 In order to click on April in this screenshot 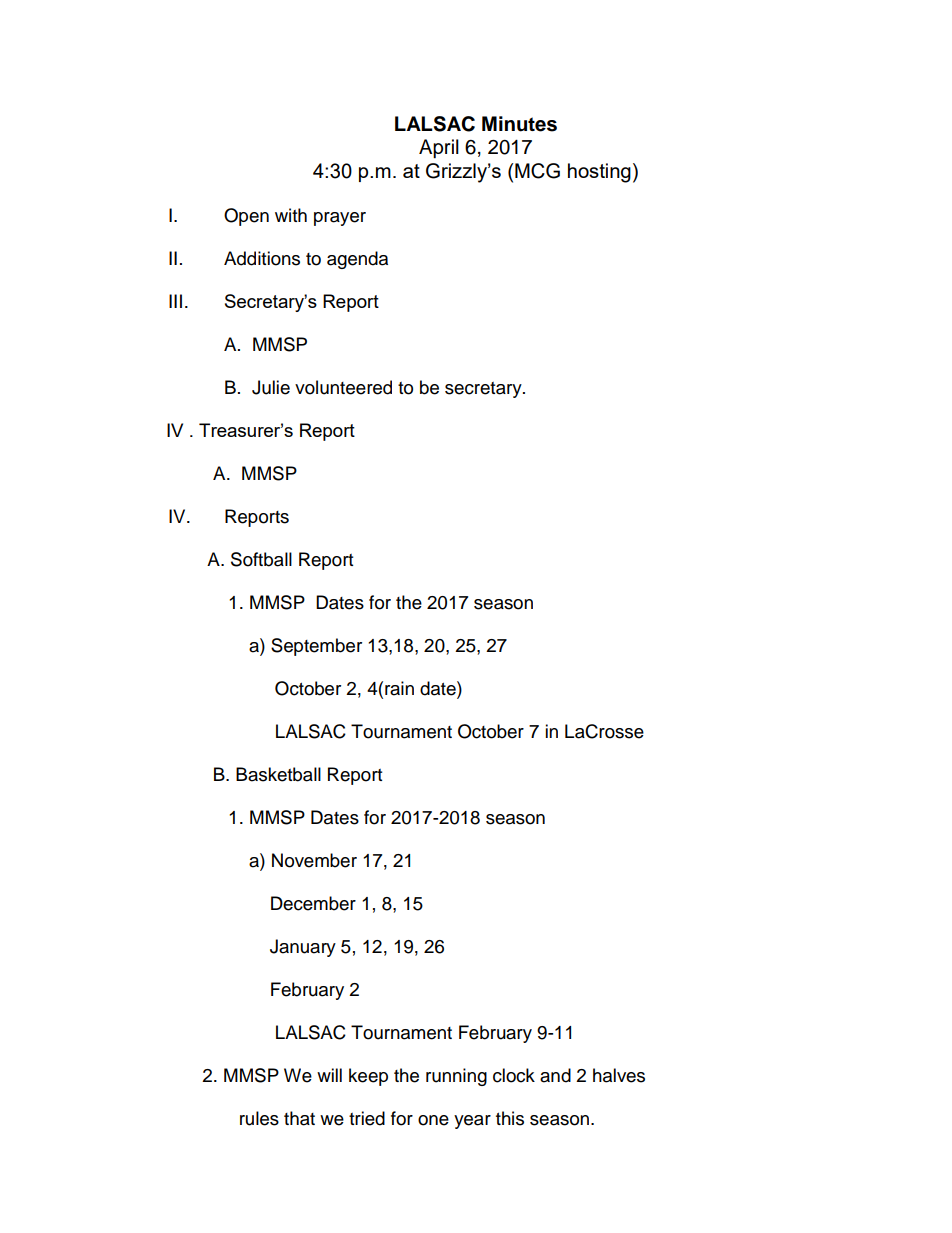, I will do `click(439, 148)`.
